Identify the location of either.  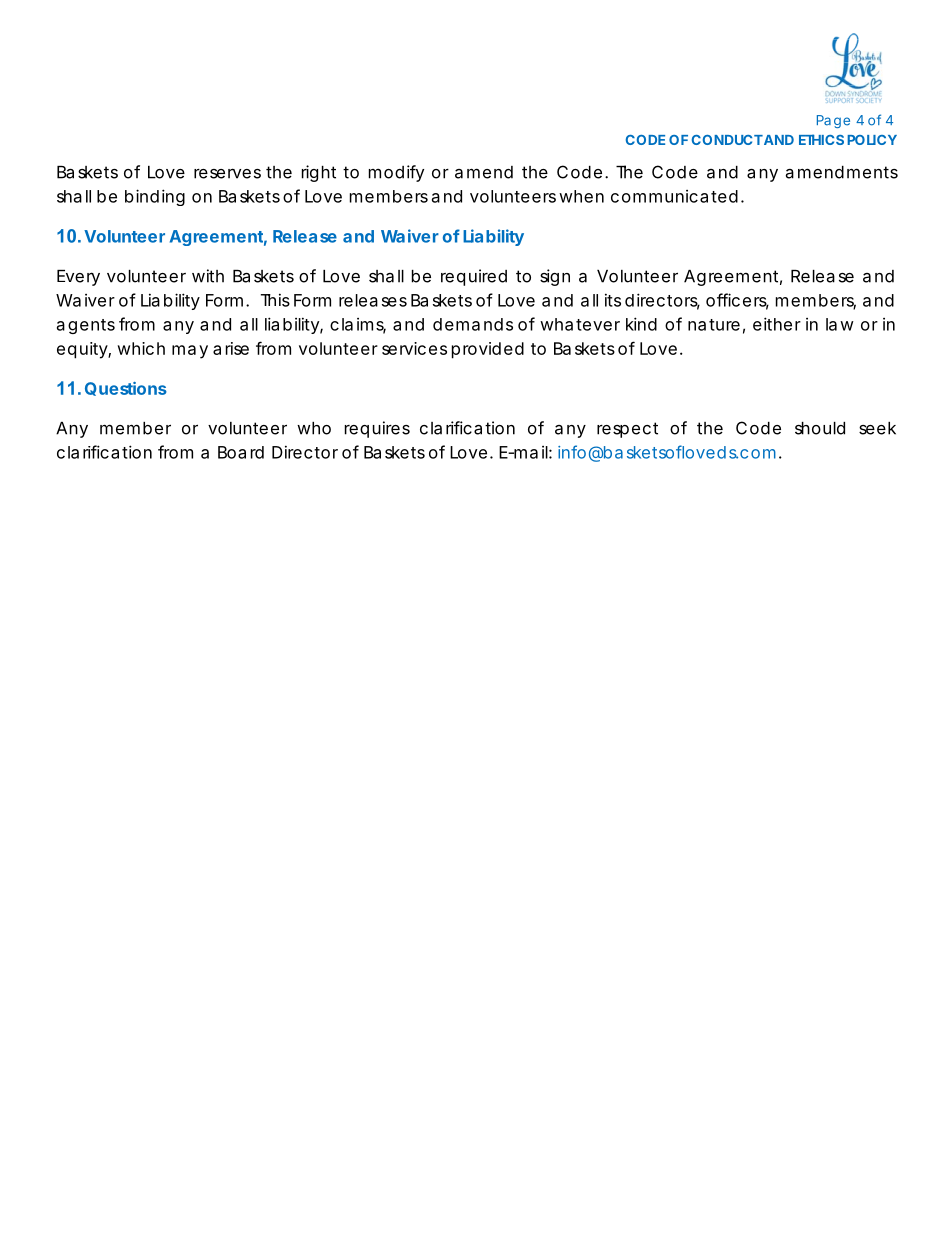
(777, 324).
